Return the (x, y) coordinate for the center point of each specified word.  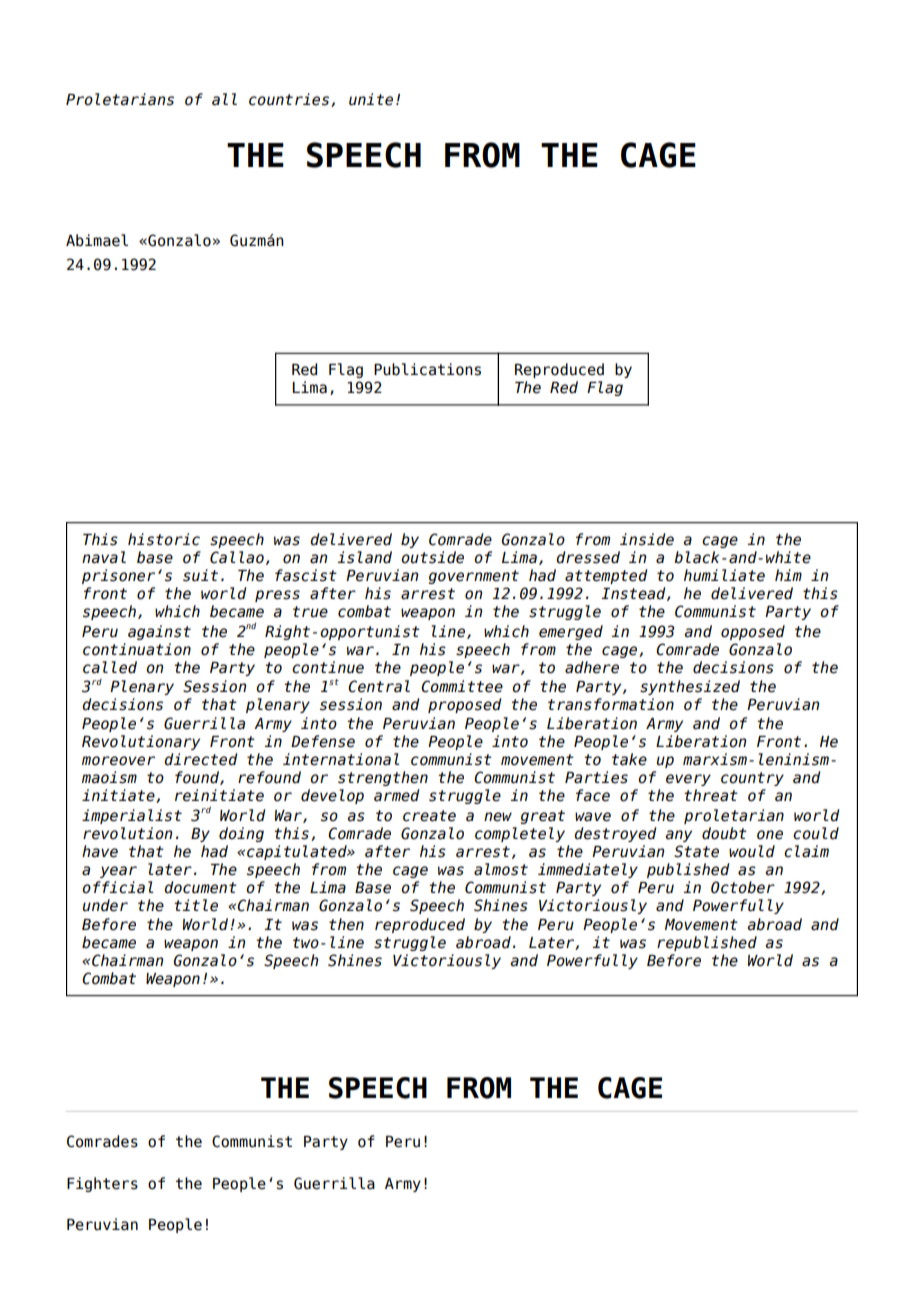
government (474, 577)
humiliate (724, 575)
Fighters (102, 1184)
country (752, 779)
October (743, 887)
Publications (427, 369)
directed (200, 759)
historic (164, 539)
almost (501, 869)
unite (371, 99)
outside (432, 557)
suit (200, 575)
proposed (464, 705)
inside (647, 539)
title (196, 905)
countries (290, 100)
